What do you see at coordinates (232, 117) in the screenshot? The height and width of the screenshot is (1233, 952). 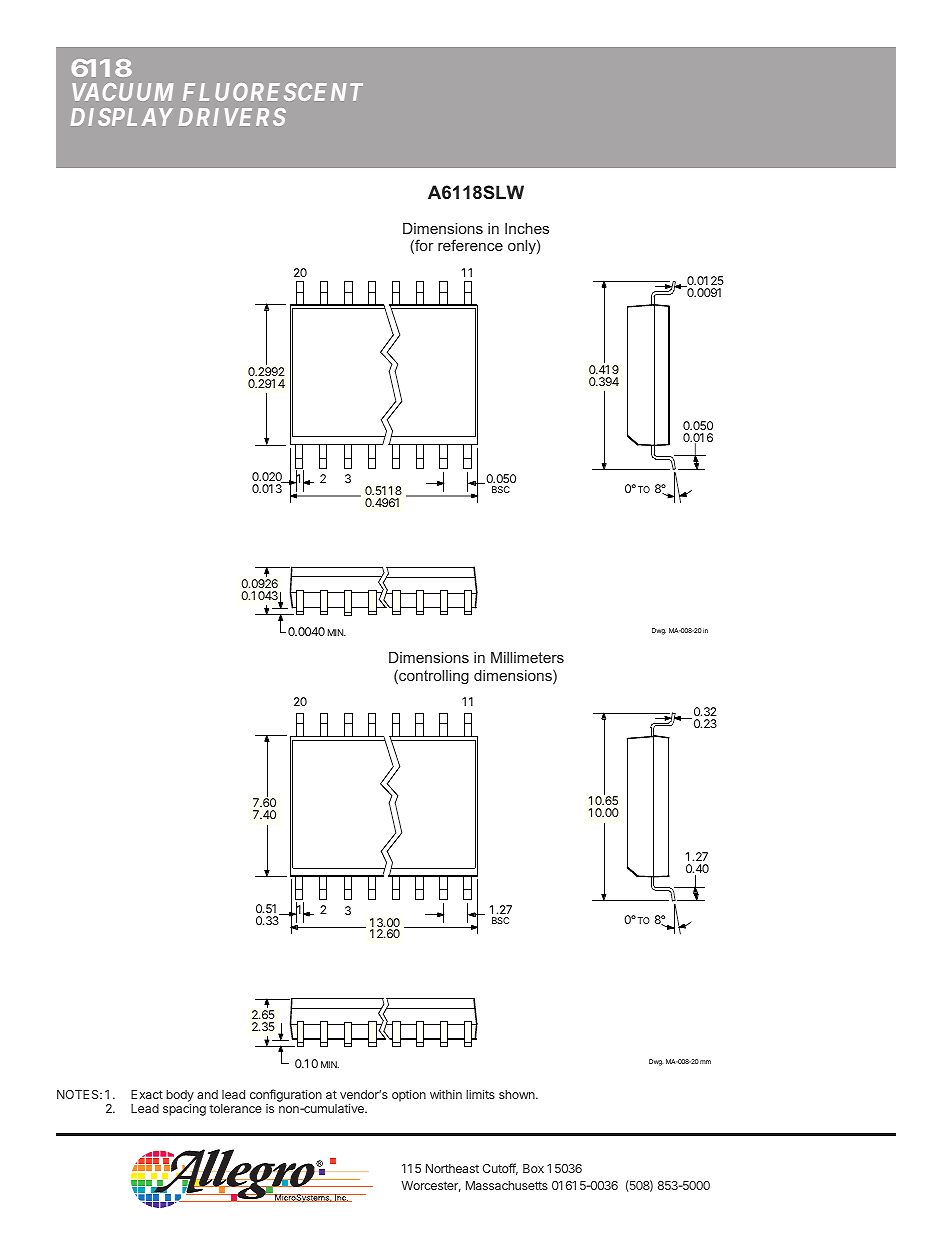 I see `DRIVERS` at bounding box center [232, 117].
